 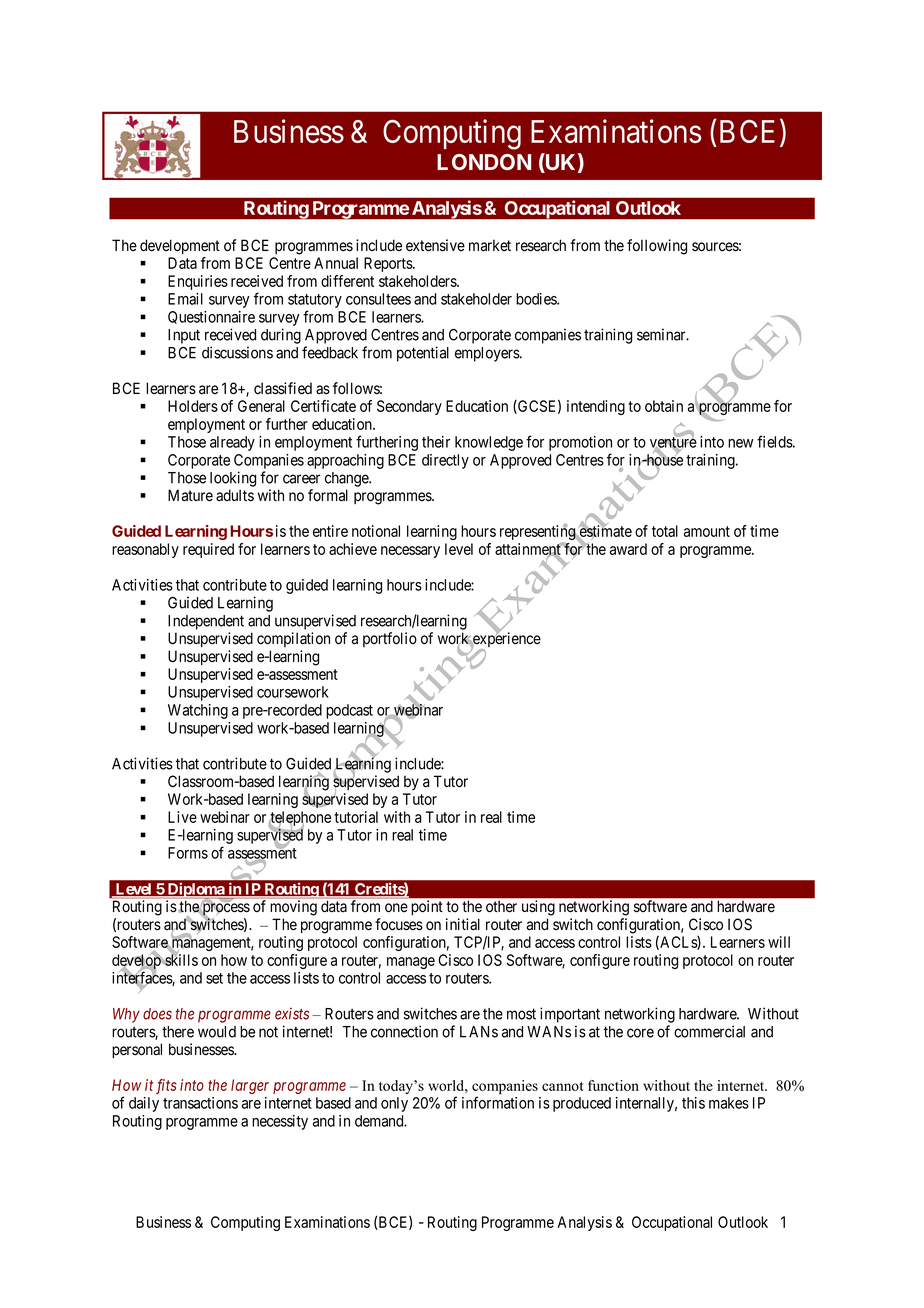 What do you see at coordinates (484, 162) in the screenshot?
I see `LONDON` at bounding box center [484, 162].
